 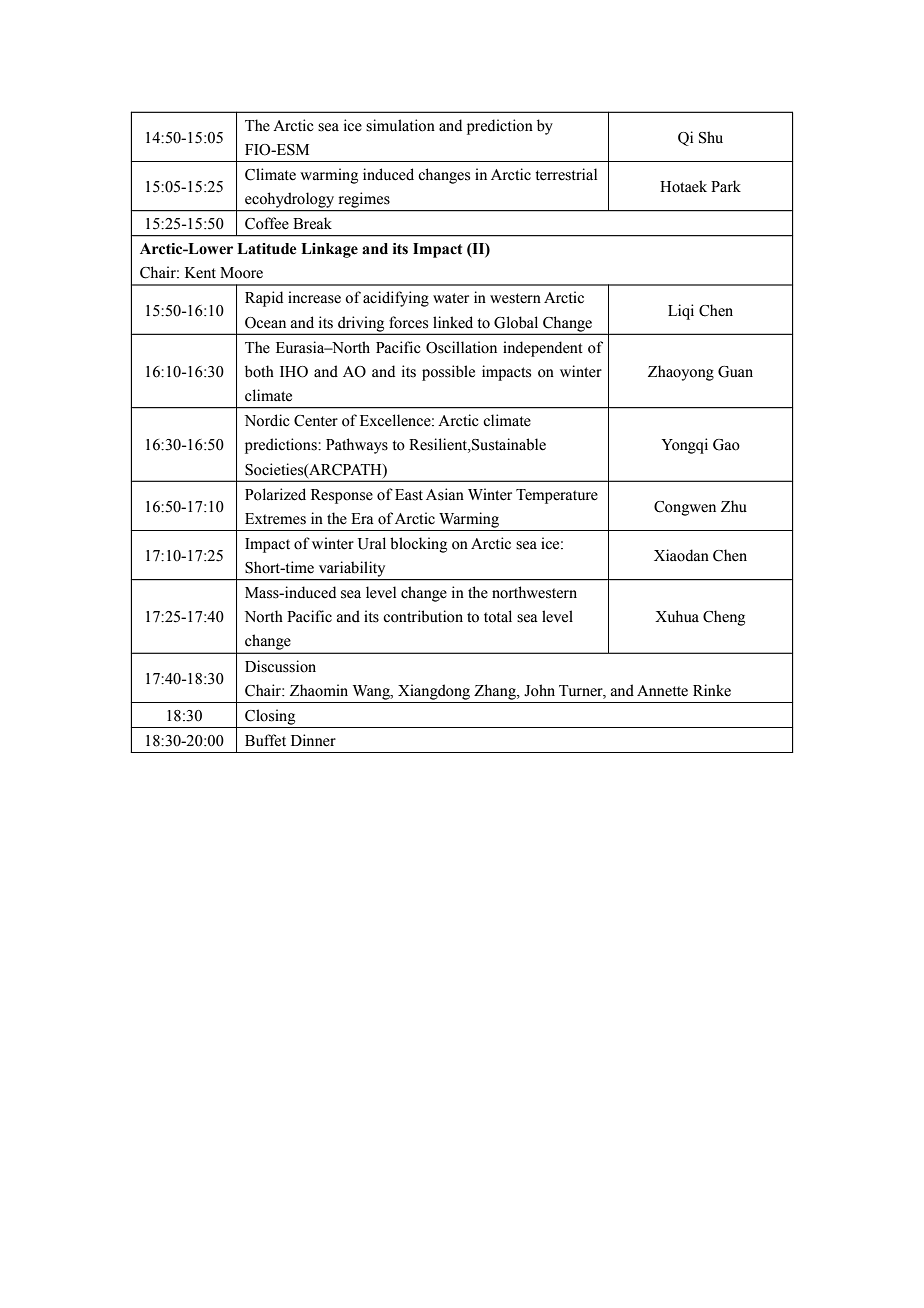 What do you see at coordinates (734, 506) in the image?
I see `Zhu` at bounding box center [734, 506].
